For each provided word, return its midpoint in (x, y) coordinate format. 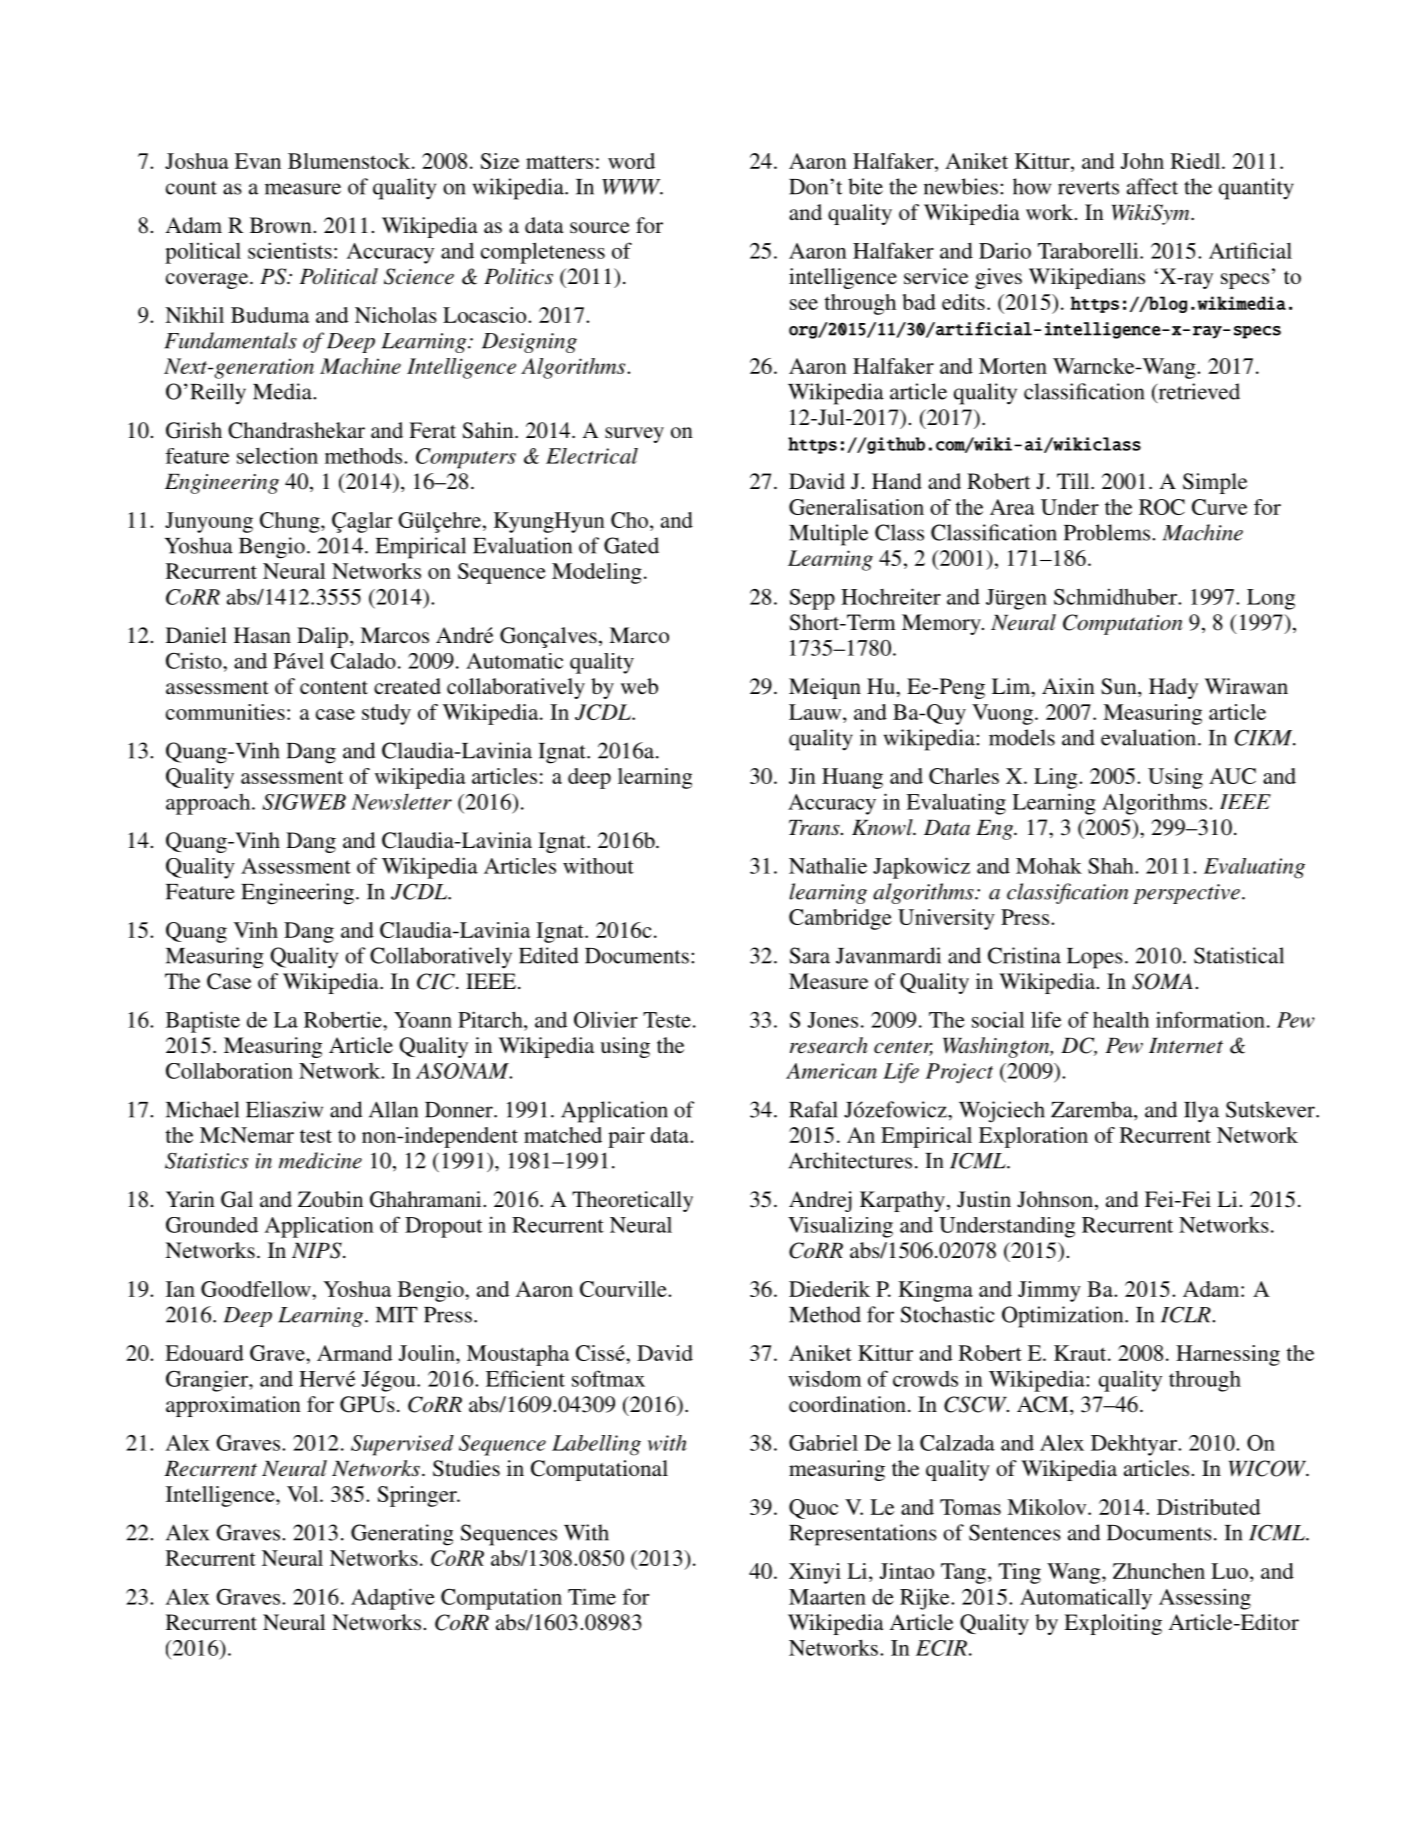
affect (1152, 186)
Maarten (827, 1597)
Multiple (828, 535)
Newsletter (401, 801)
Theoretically (632, 1201)
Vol (304, 1494)
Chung (291, 522)
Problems (1108, 532)
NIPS (318, 1250)
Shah (1112, 866)
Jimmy (1049, 1291)
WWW (632, 187)
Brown (281, 225)
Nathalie (828, 866)
